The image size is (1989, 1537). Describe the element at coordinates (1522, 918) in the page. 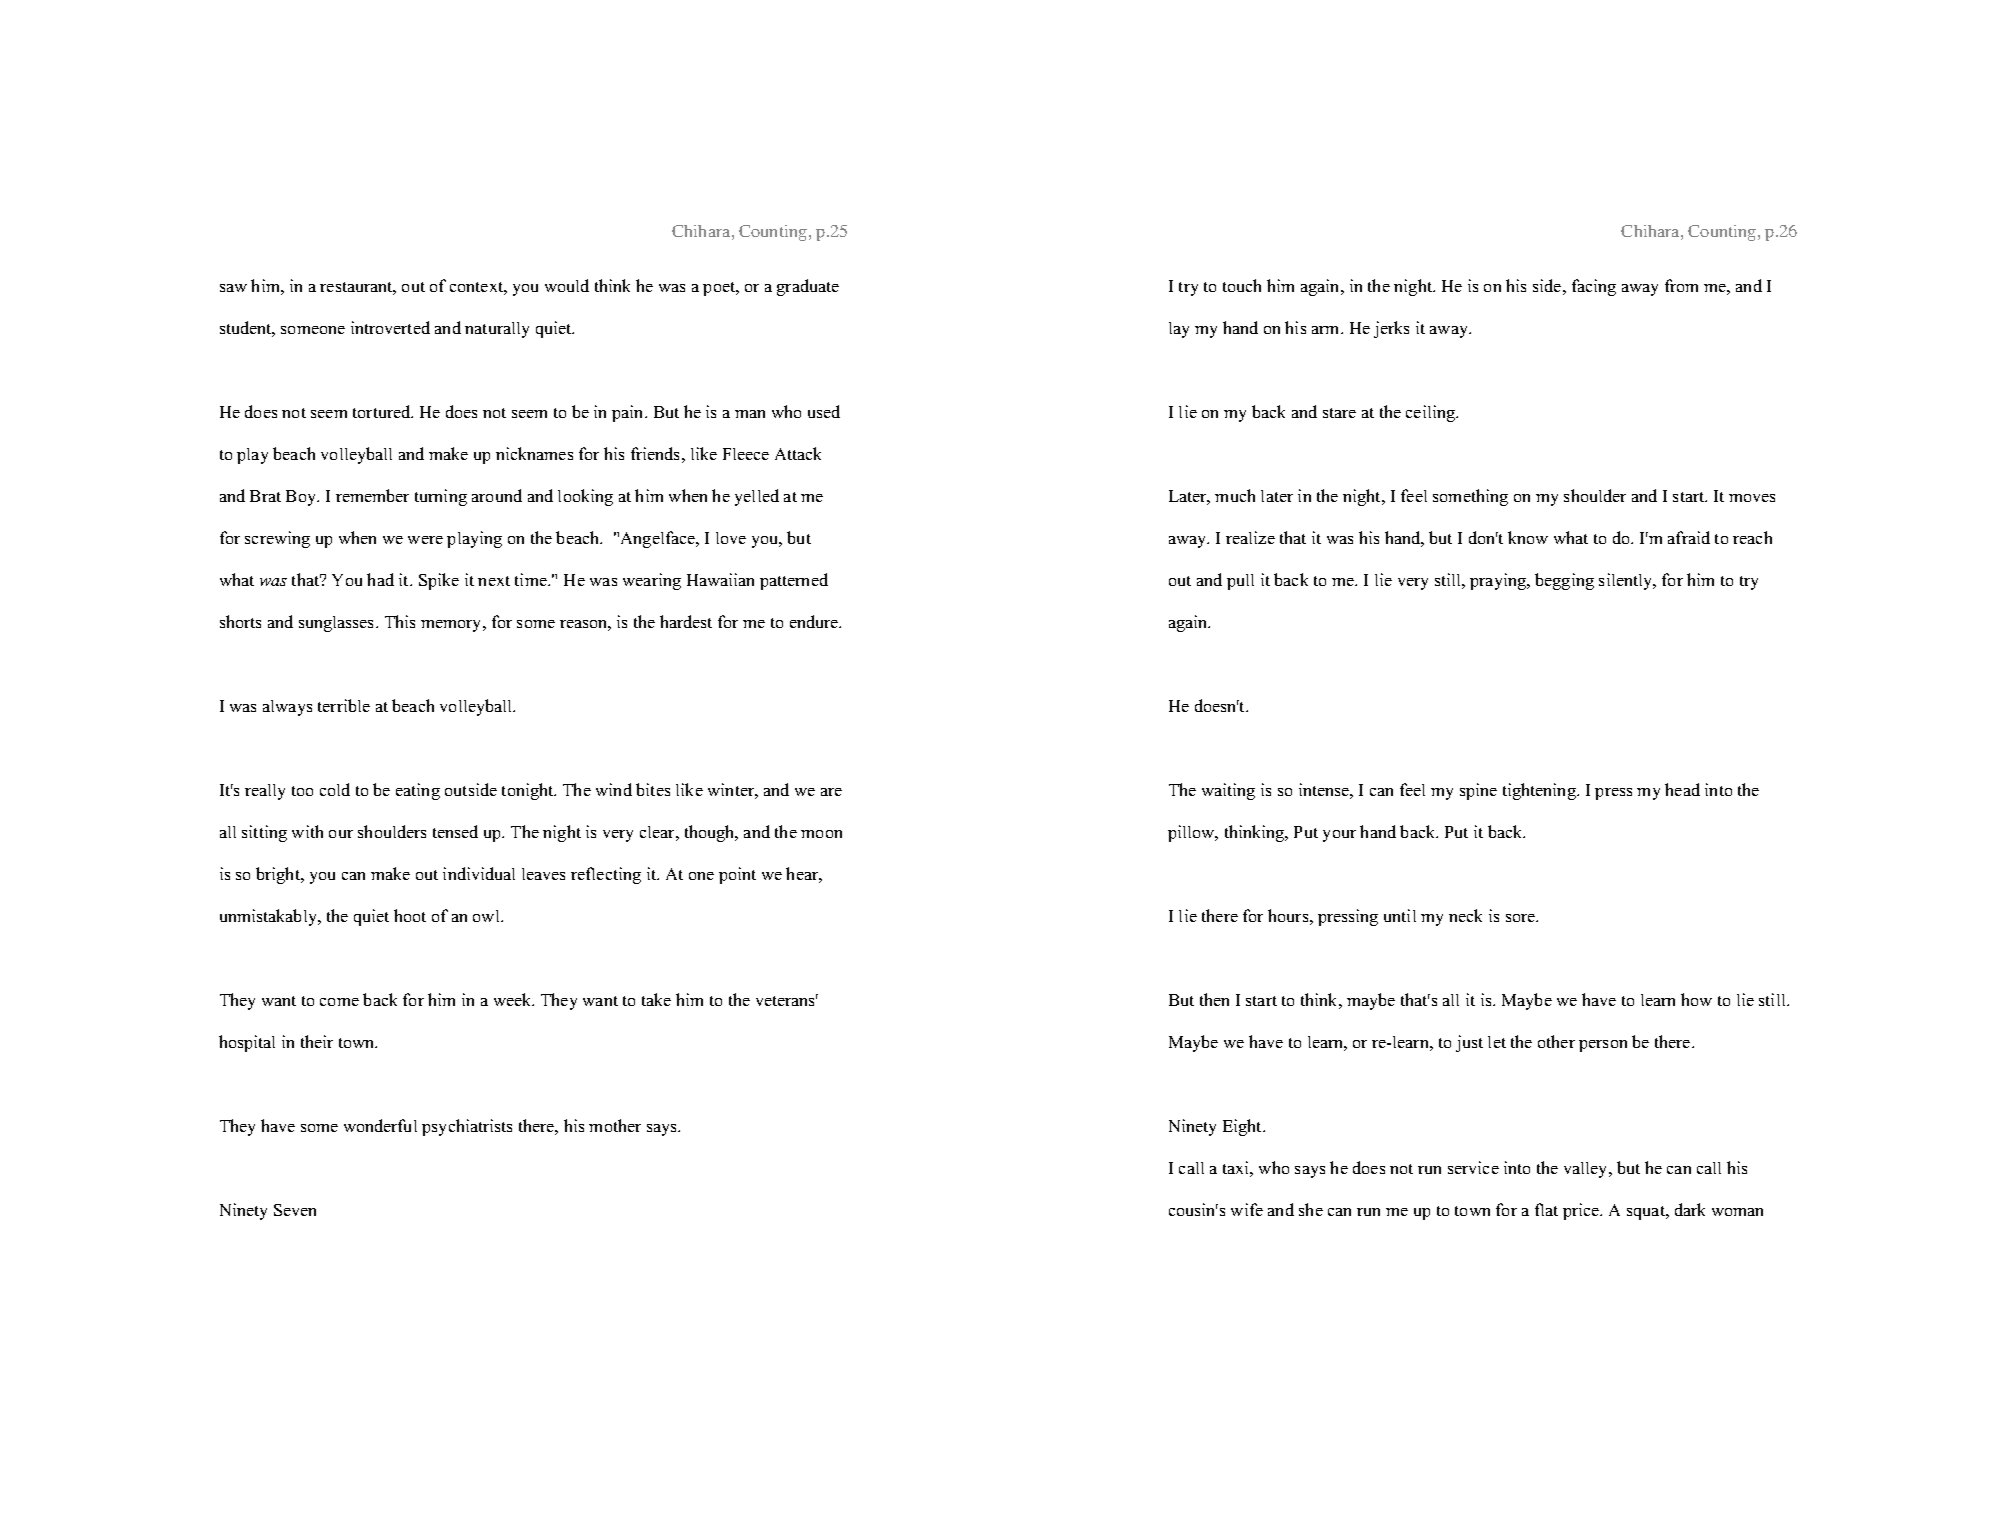

I see `sore` at that location.
